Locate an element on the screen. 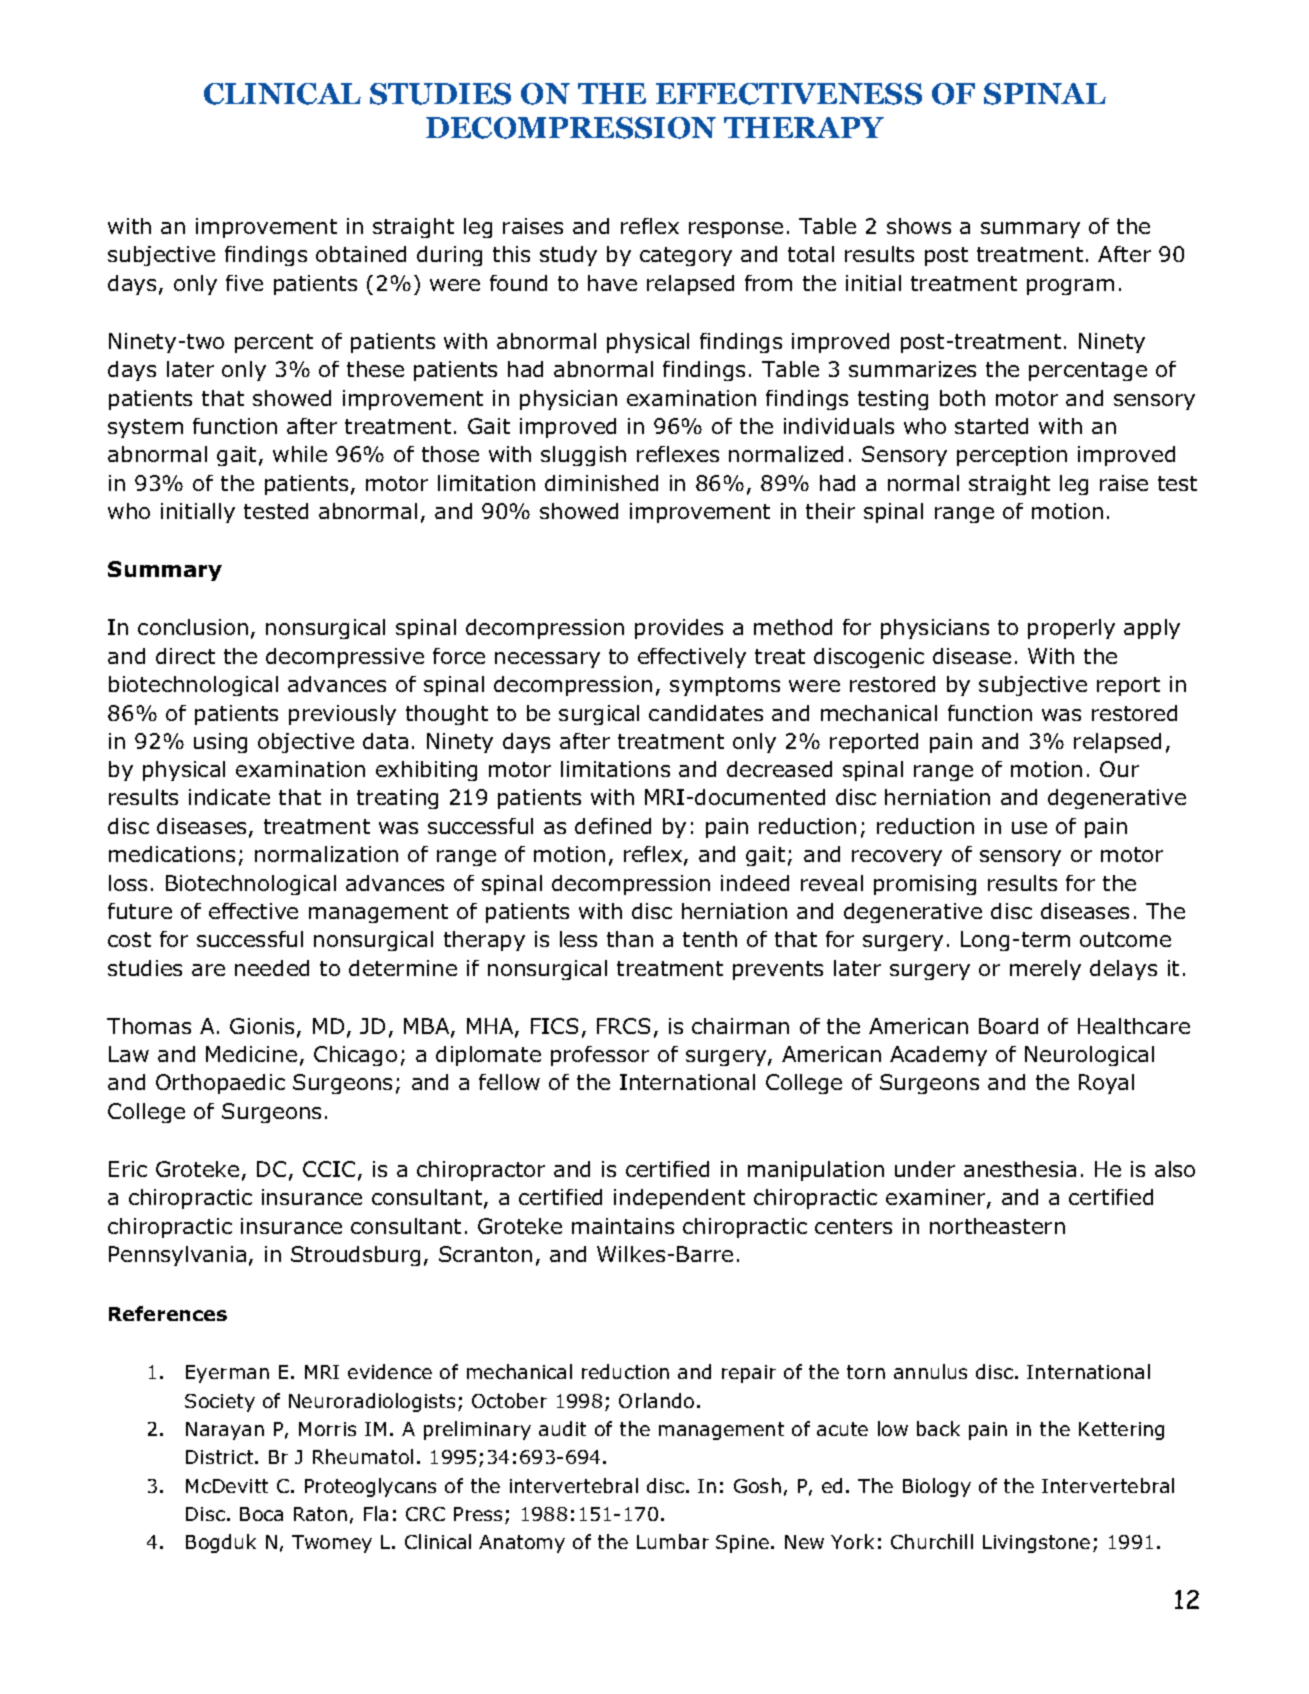 The width and height of the screenshot is (1309, 1694). Boca is located at coordinates (261, 1514).
